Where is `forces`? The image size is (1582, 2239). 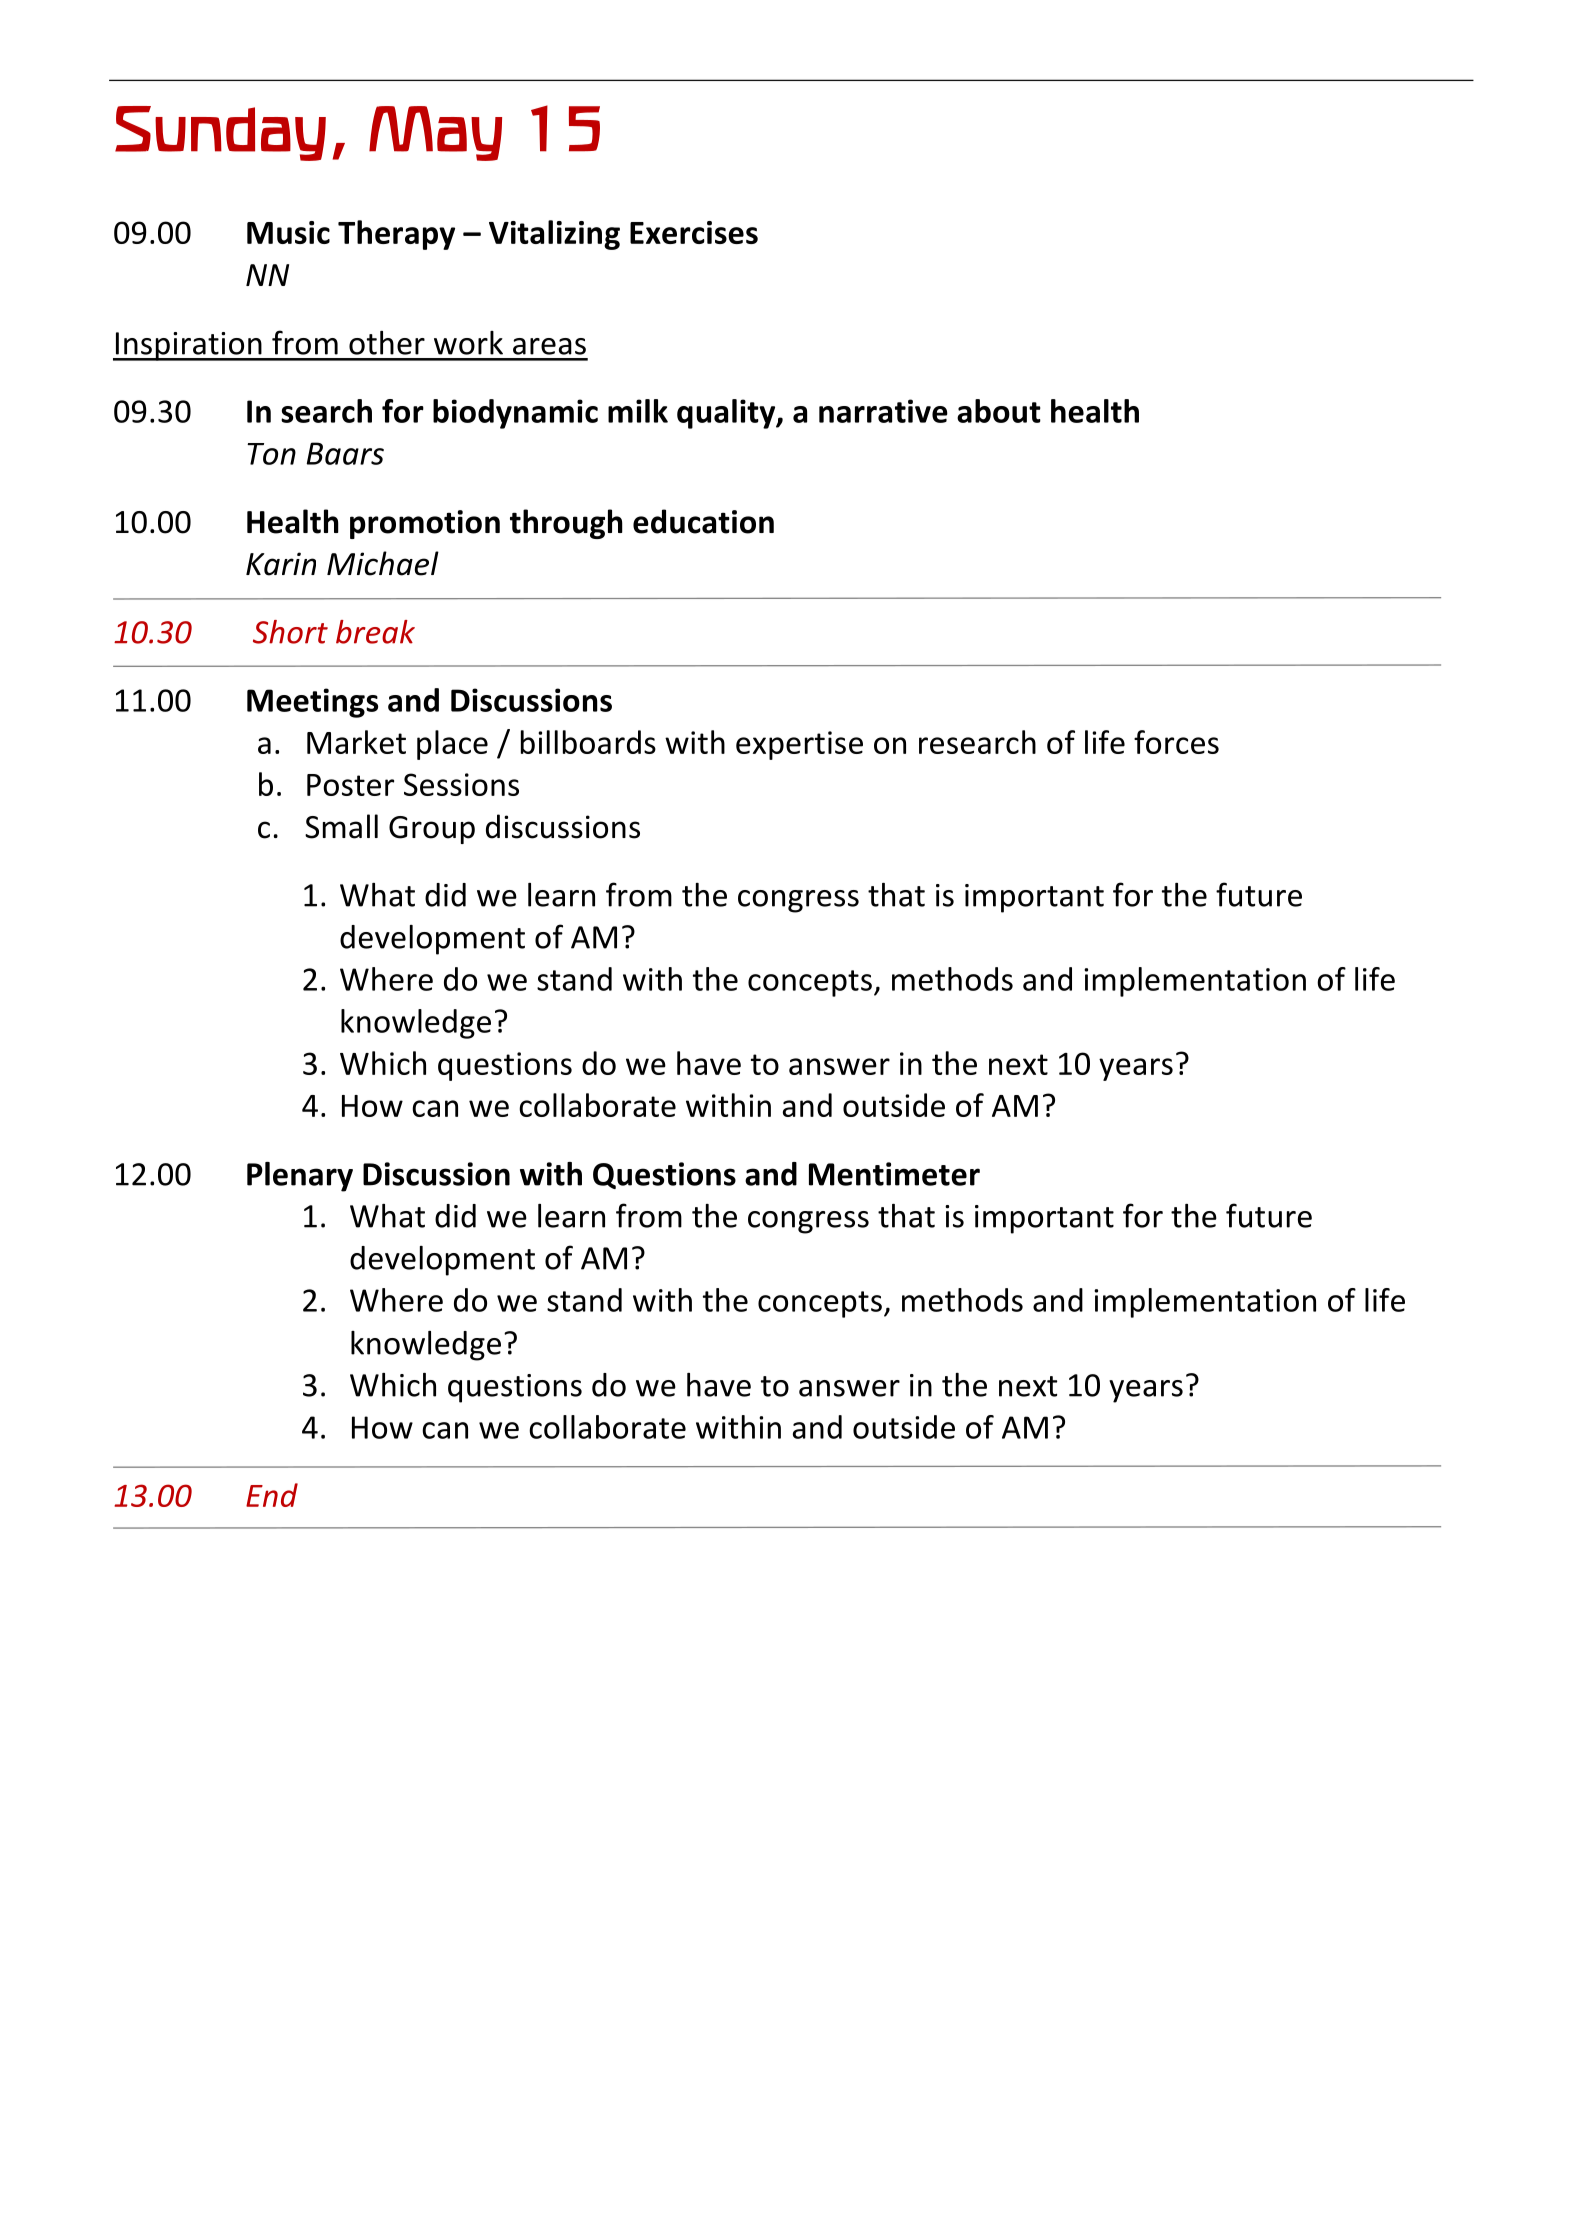 forces is located at coordinates (1176, 742).
